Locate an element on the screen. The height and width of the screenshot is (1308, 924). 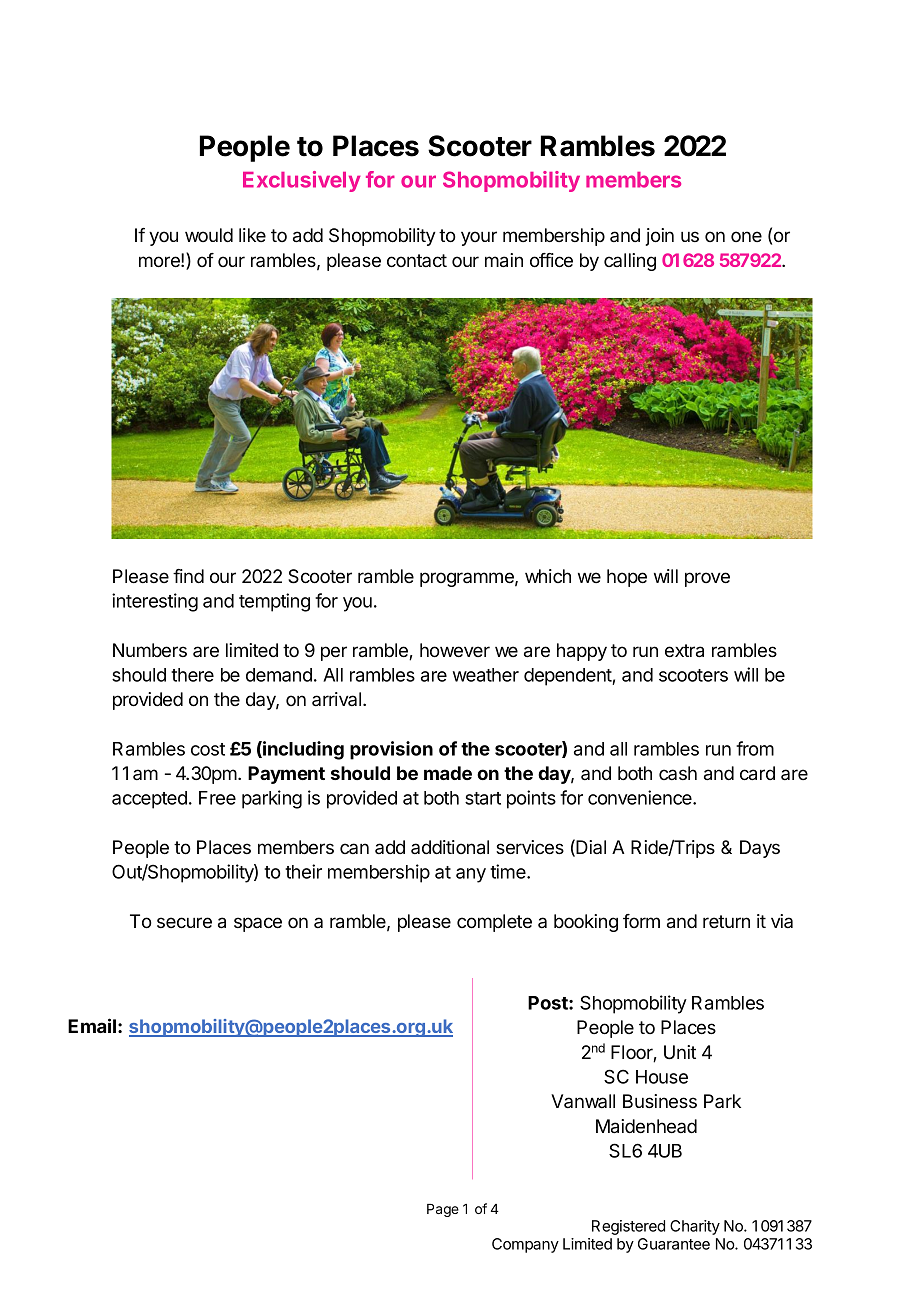
from is located at coordinates (755, 748).
